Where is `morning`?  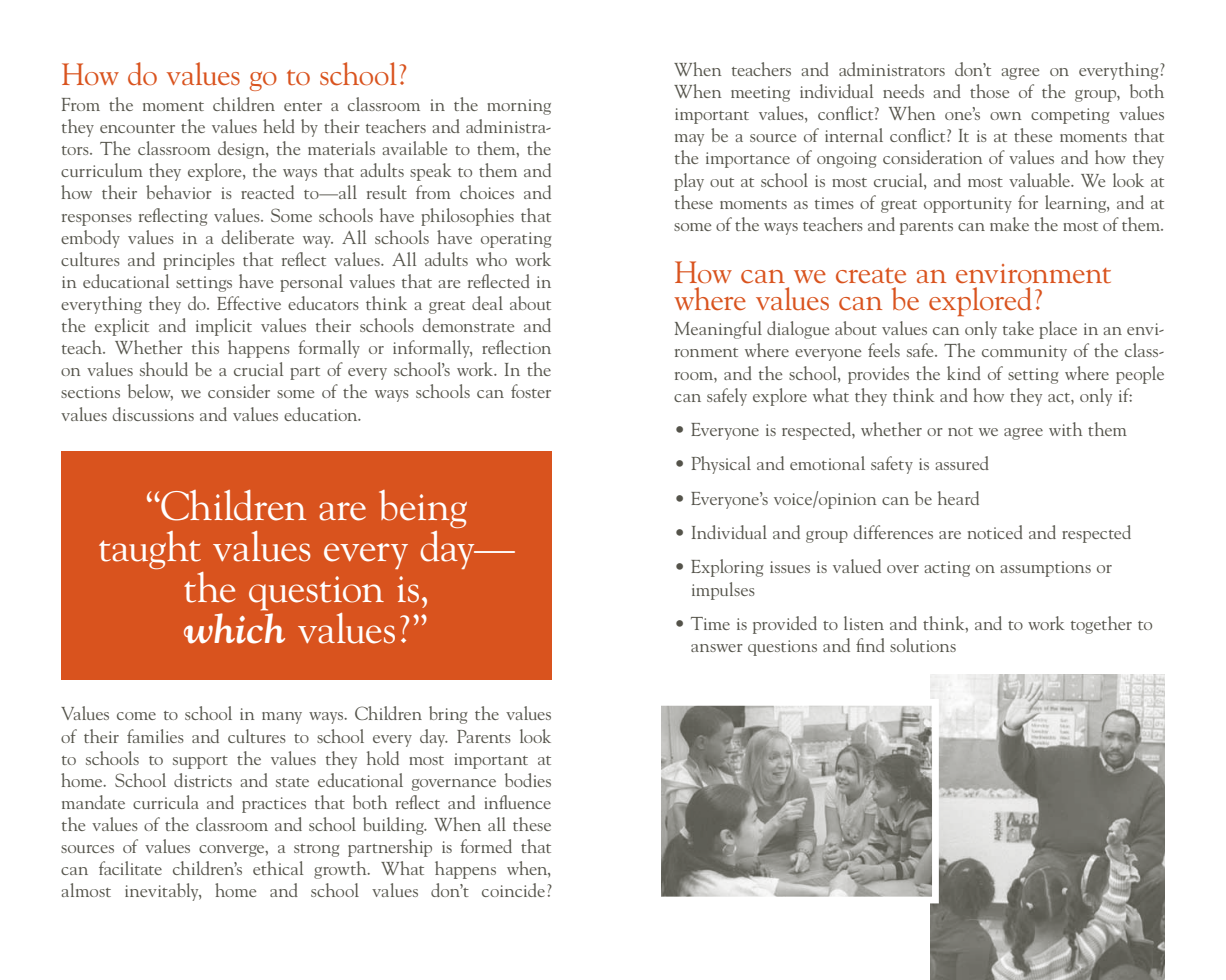
morning is located at coordinates (519, 107).
